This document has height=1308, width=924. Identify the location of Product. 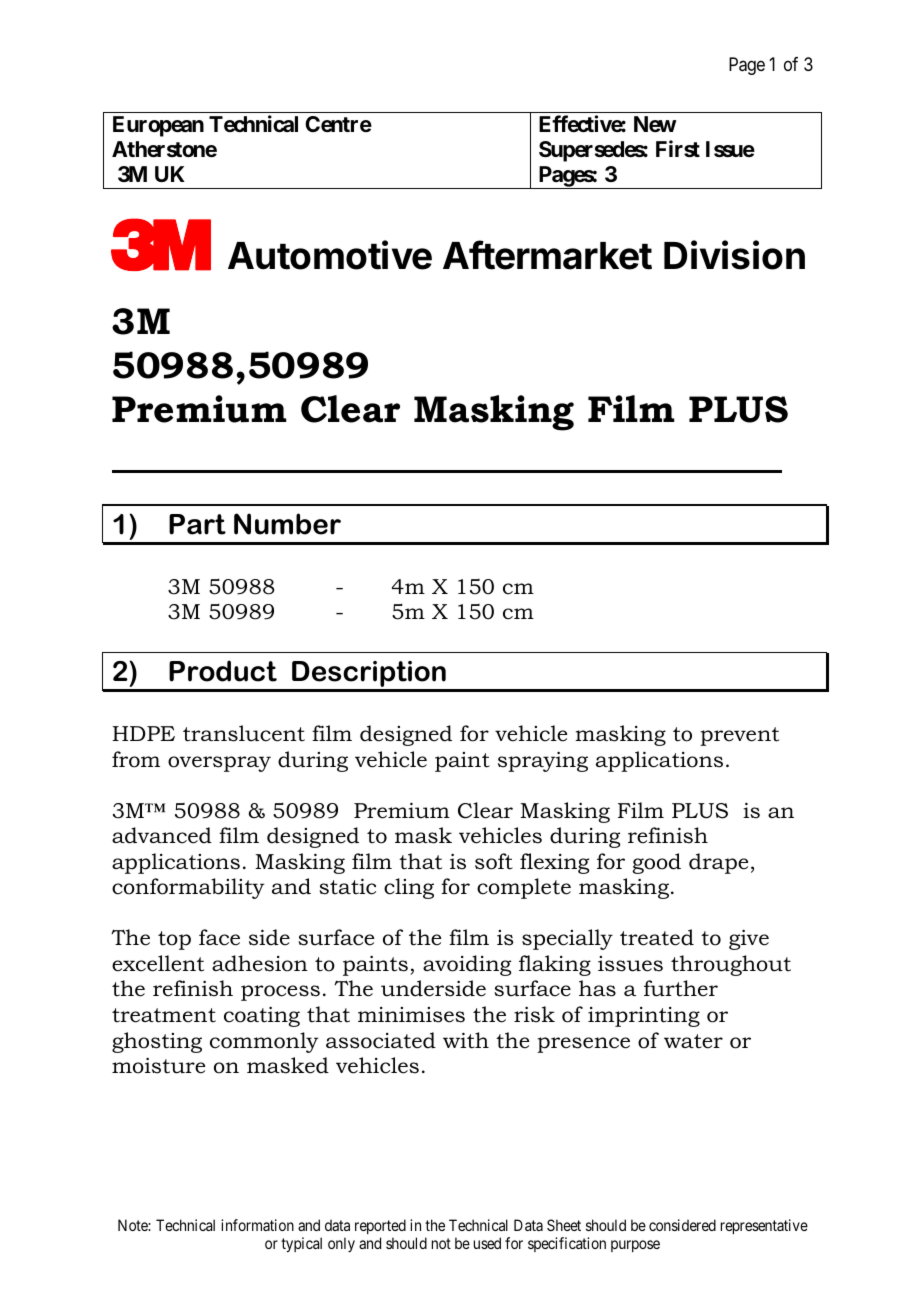
(223, 671).
